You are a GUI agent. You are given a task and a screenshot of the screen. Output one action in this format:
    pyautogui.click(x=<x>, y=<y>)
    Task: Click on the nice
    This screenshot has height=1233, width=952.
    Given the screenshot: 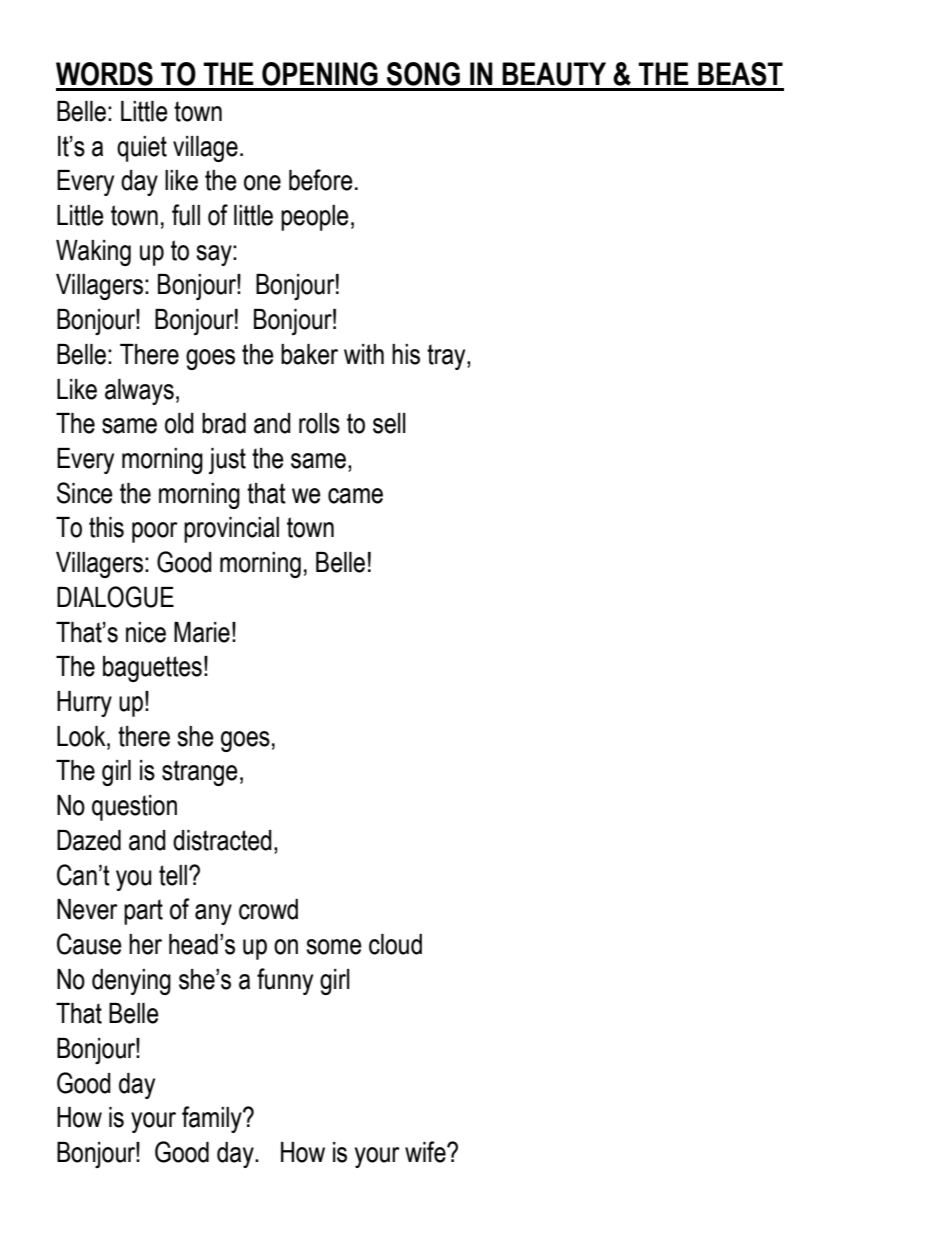 What is the action you would take?
    pyautogui.click(x=146, y=632)
